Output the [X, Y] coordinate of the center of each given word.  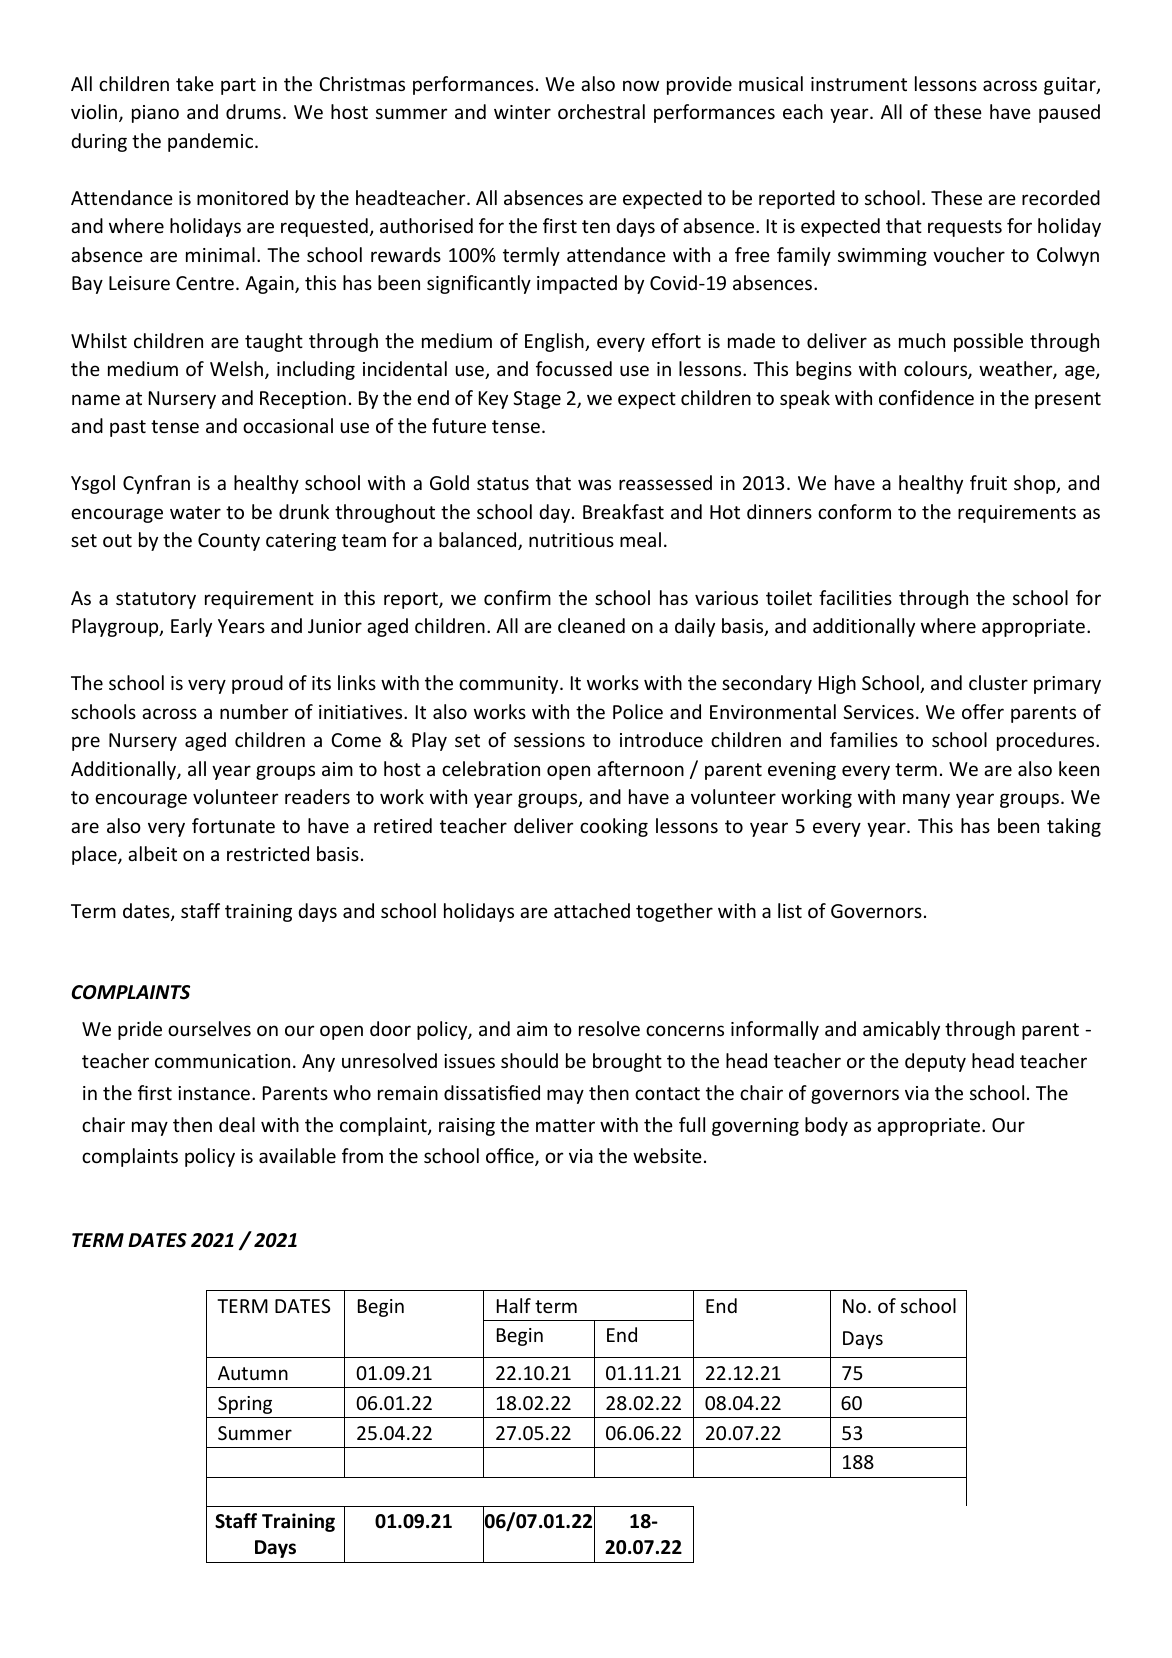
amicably [901, 1030]
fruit [988, 482]
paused [1069, 113]
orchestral [601, 111]
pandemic [212, 142]
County [229, 542]
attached [592, 910]
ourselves [209, 1028]
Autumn [253, 1373]
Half [514, 1305]
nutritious [571, 540]
